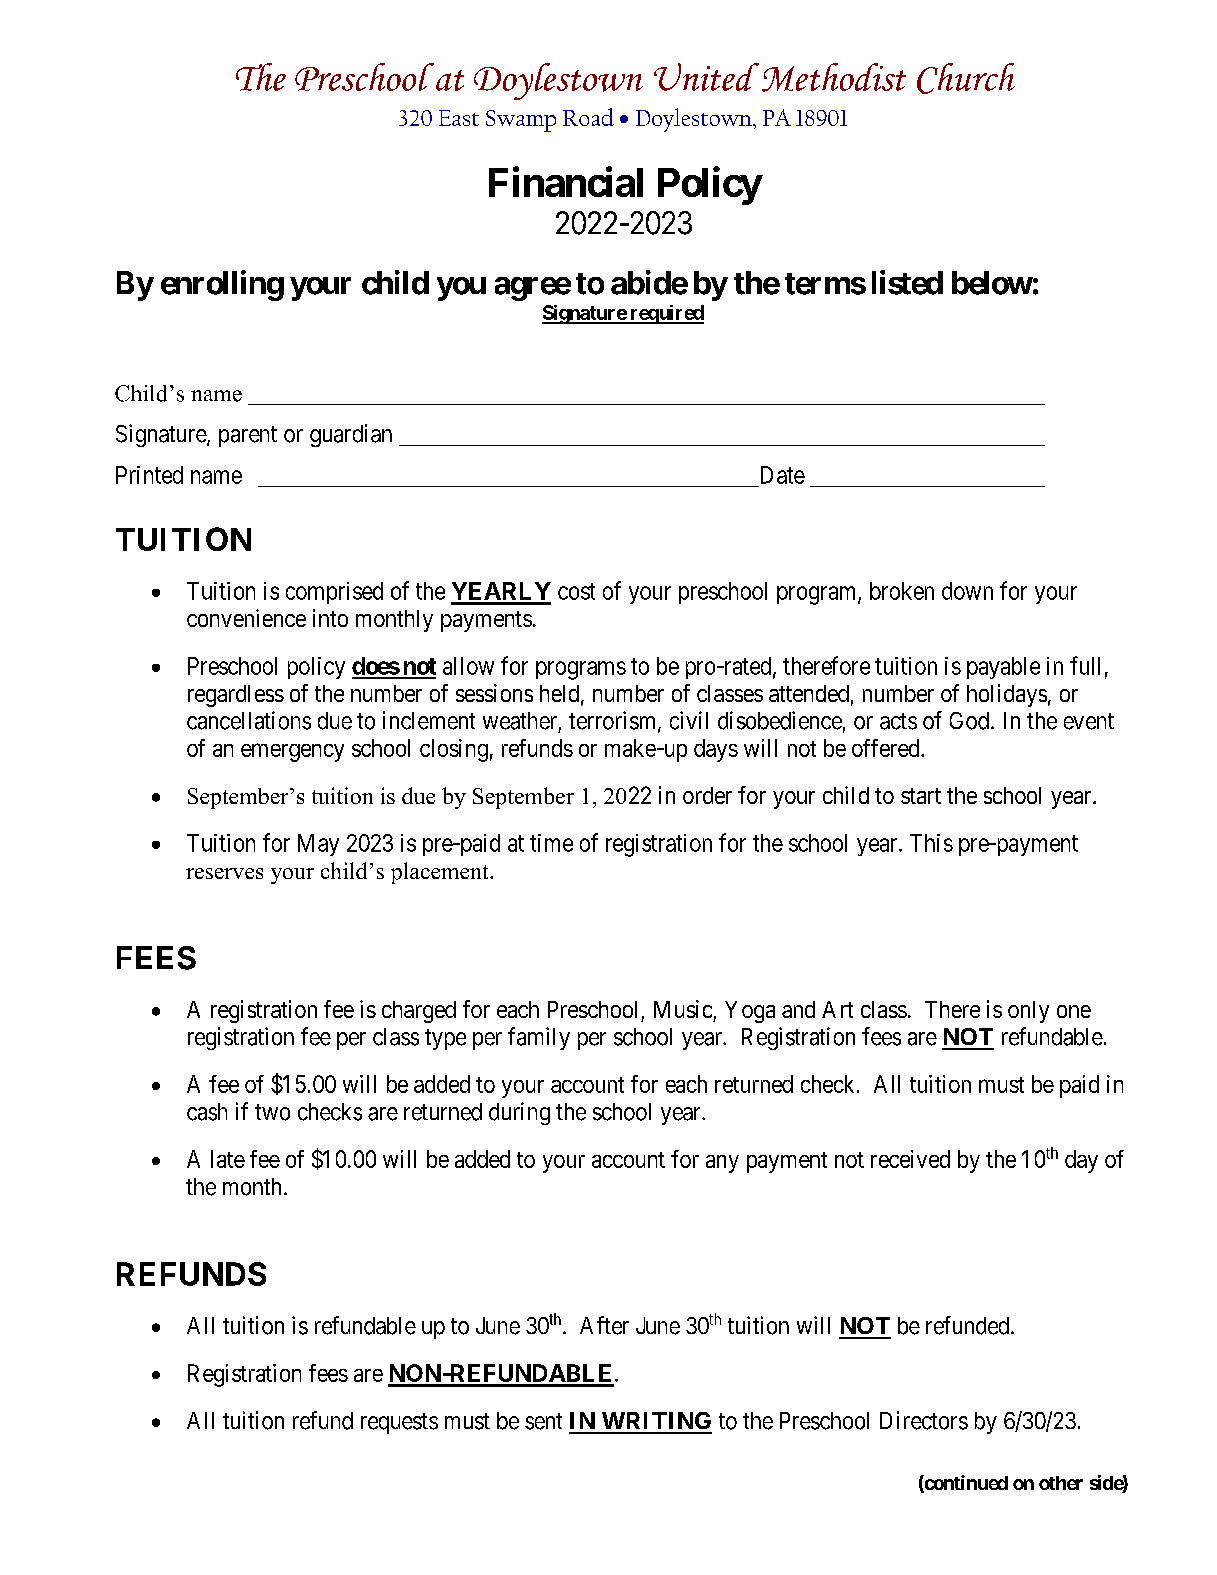 The image size is (1217, 1575). Describe the element at coordinates (783, 475) in the document. I see `Date` at that location.
